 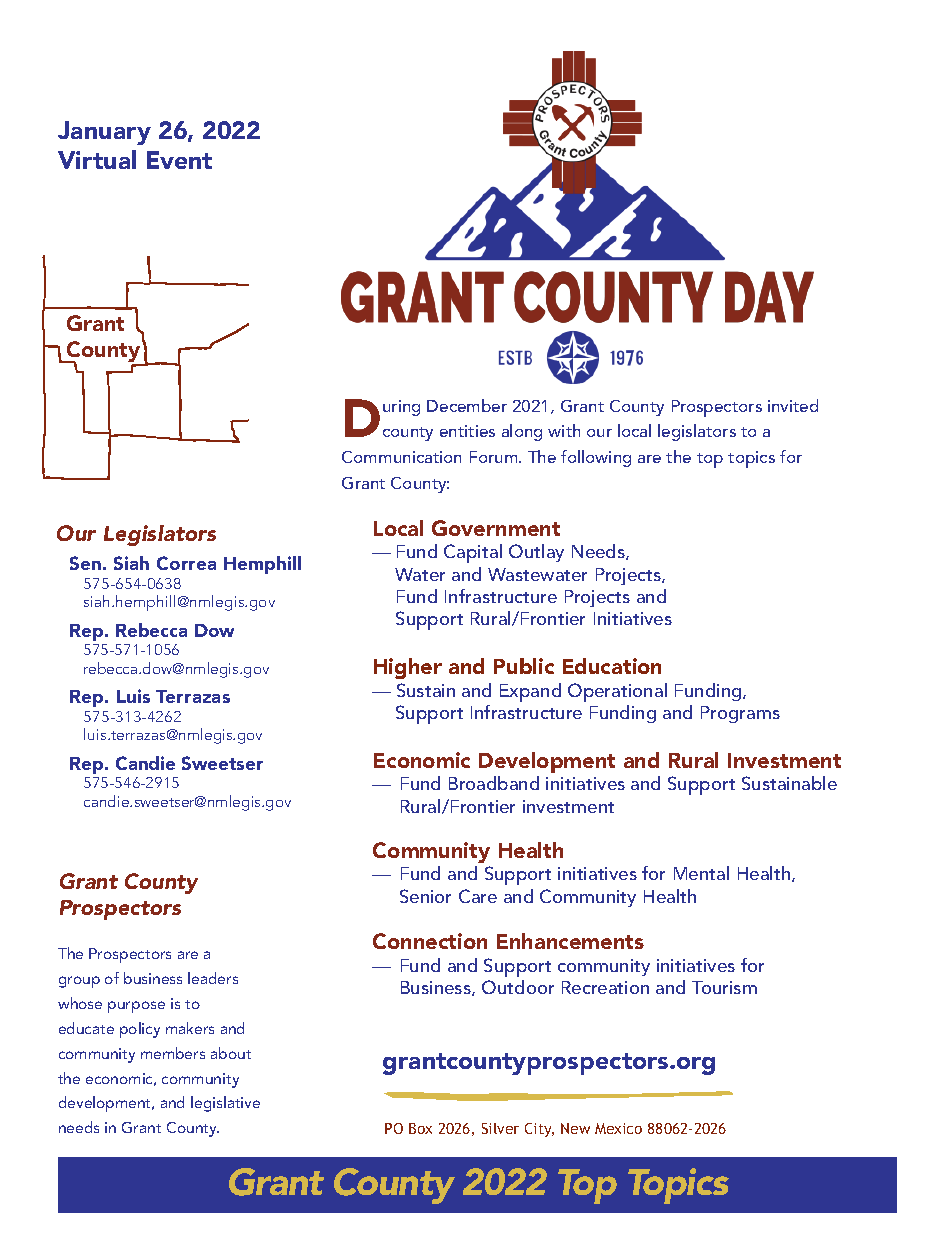 I want to click on leaders, so click(x=213, y=978).
